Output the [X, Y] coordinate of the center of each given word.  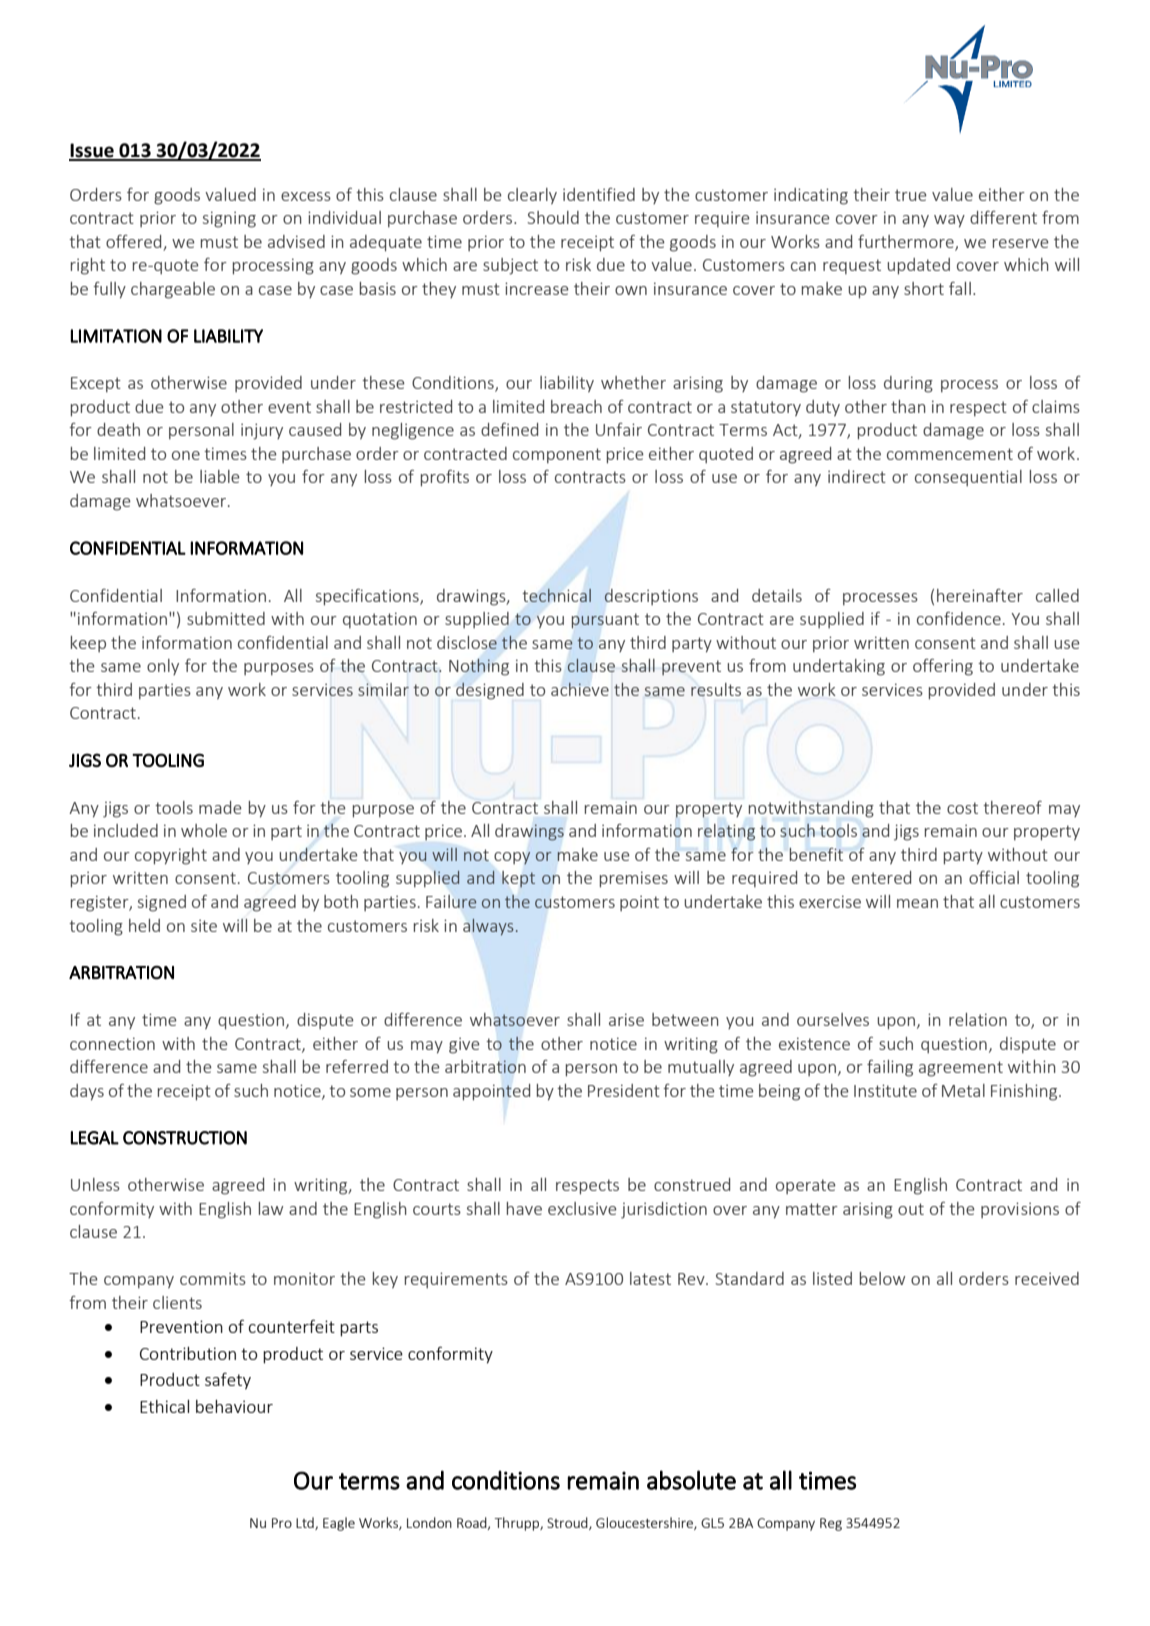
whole [204, 830]
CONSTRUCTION [185, 1138]
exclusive [582, 1208]
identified [599, 194]
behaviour [234, 1406]
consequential [968, 478]
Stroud [568, 1523]
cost [962, 808]
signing [229, 219]
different [1003, 217]
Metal [963, 1090]
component [557, 455]
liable [220, 476]
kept [518, 879]
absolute [691, 1480]
